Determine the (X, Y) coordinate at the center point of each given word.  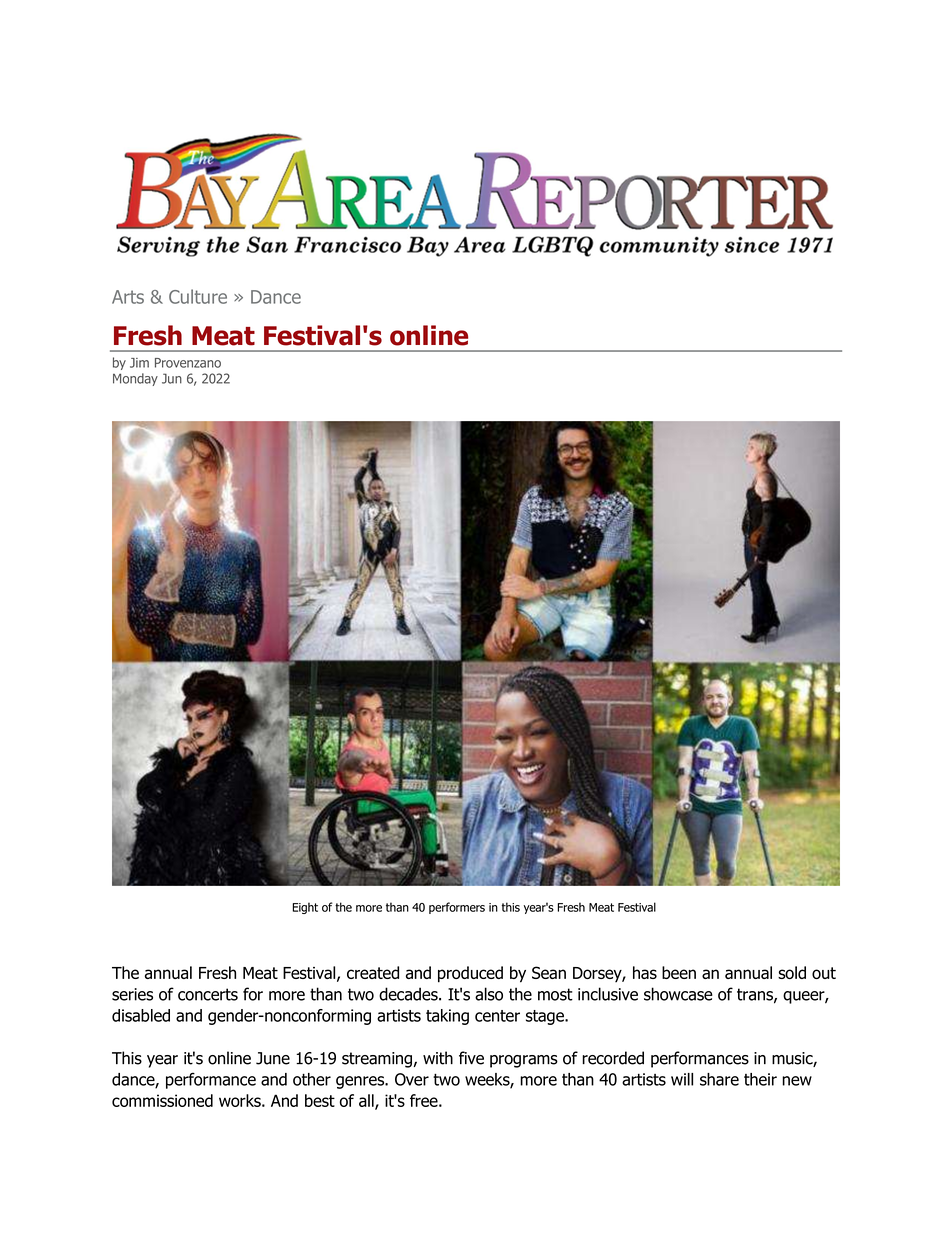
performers (457, 908)
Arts (128, 297)
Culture (198, 296)
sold (792, 972)
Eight (305, 908)
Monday (135, 379)
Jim (139, 363)
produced (470, 974)
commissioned (162, 1100)
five (471, 1058)
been (679, 972)
